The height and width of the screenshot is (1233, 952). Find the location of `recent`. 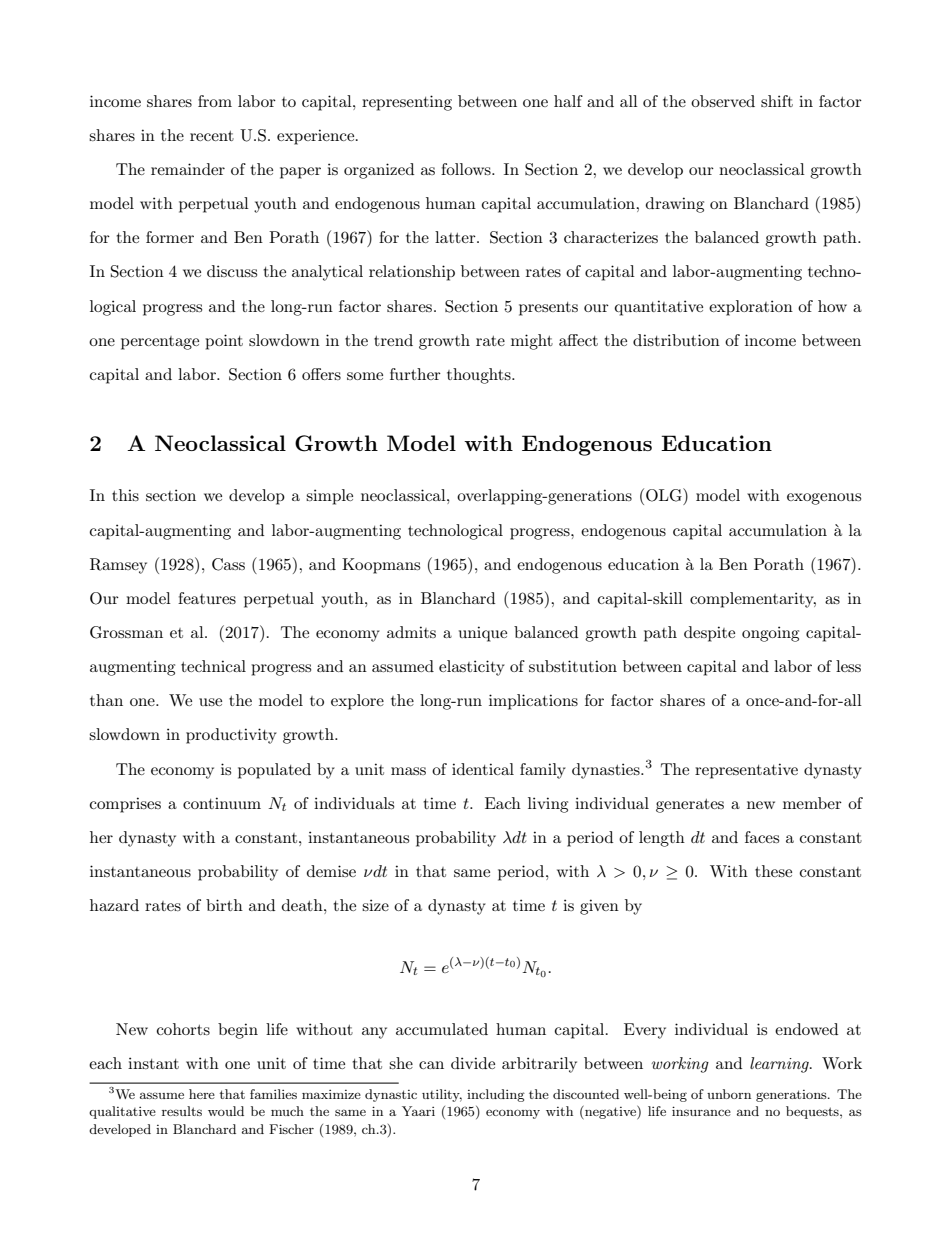

recent is located at coordinates (212, 136).
